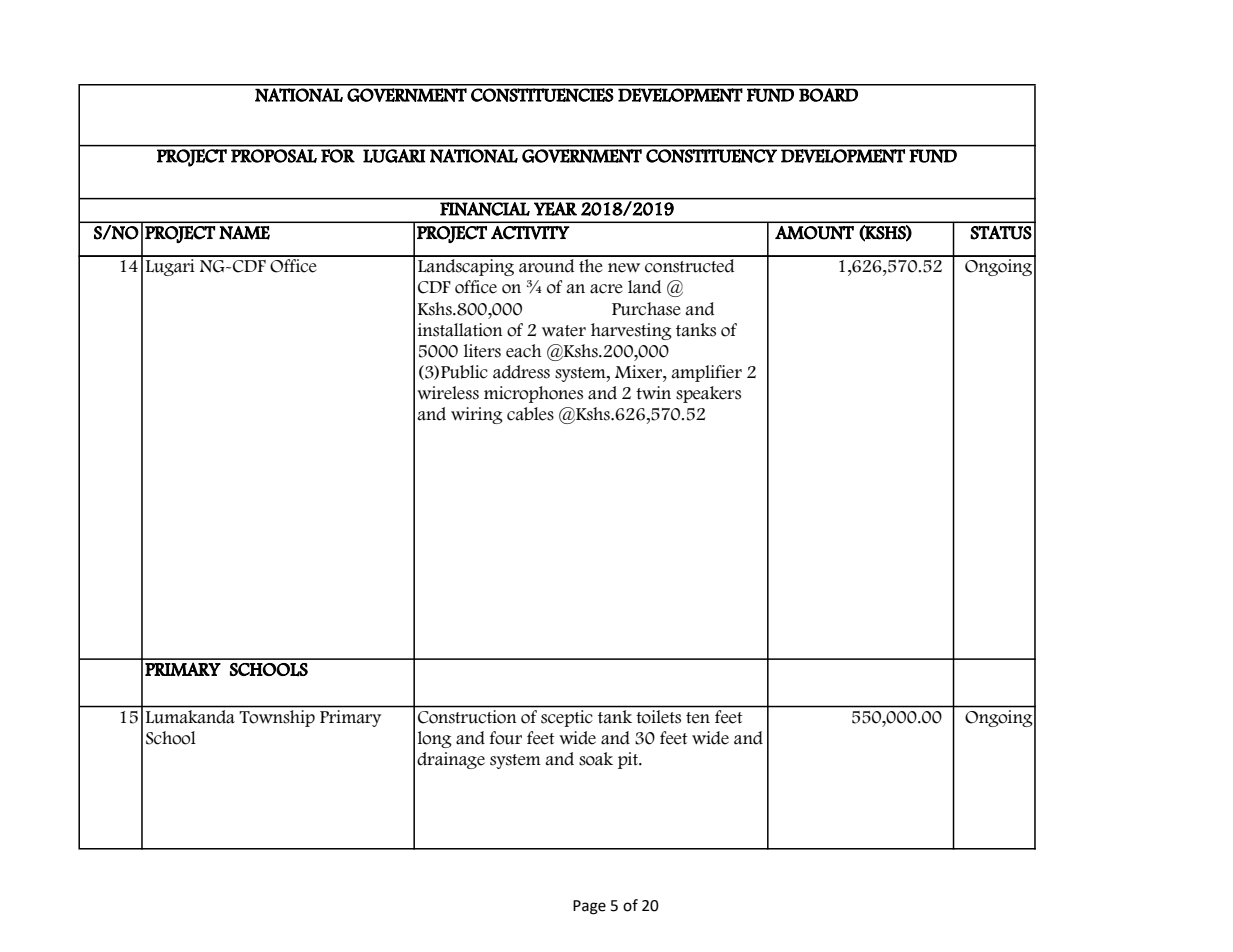 The width and height of the screenshot is (1233, 952). What do you see at coordinates (338, 156) in the screenshot?
I see `FOR` at bounding box center [338, 156].
